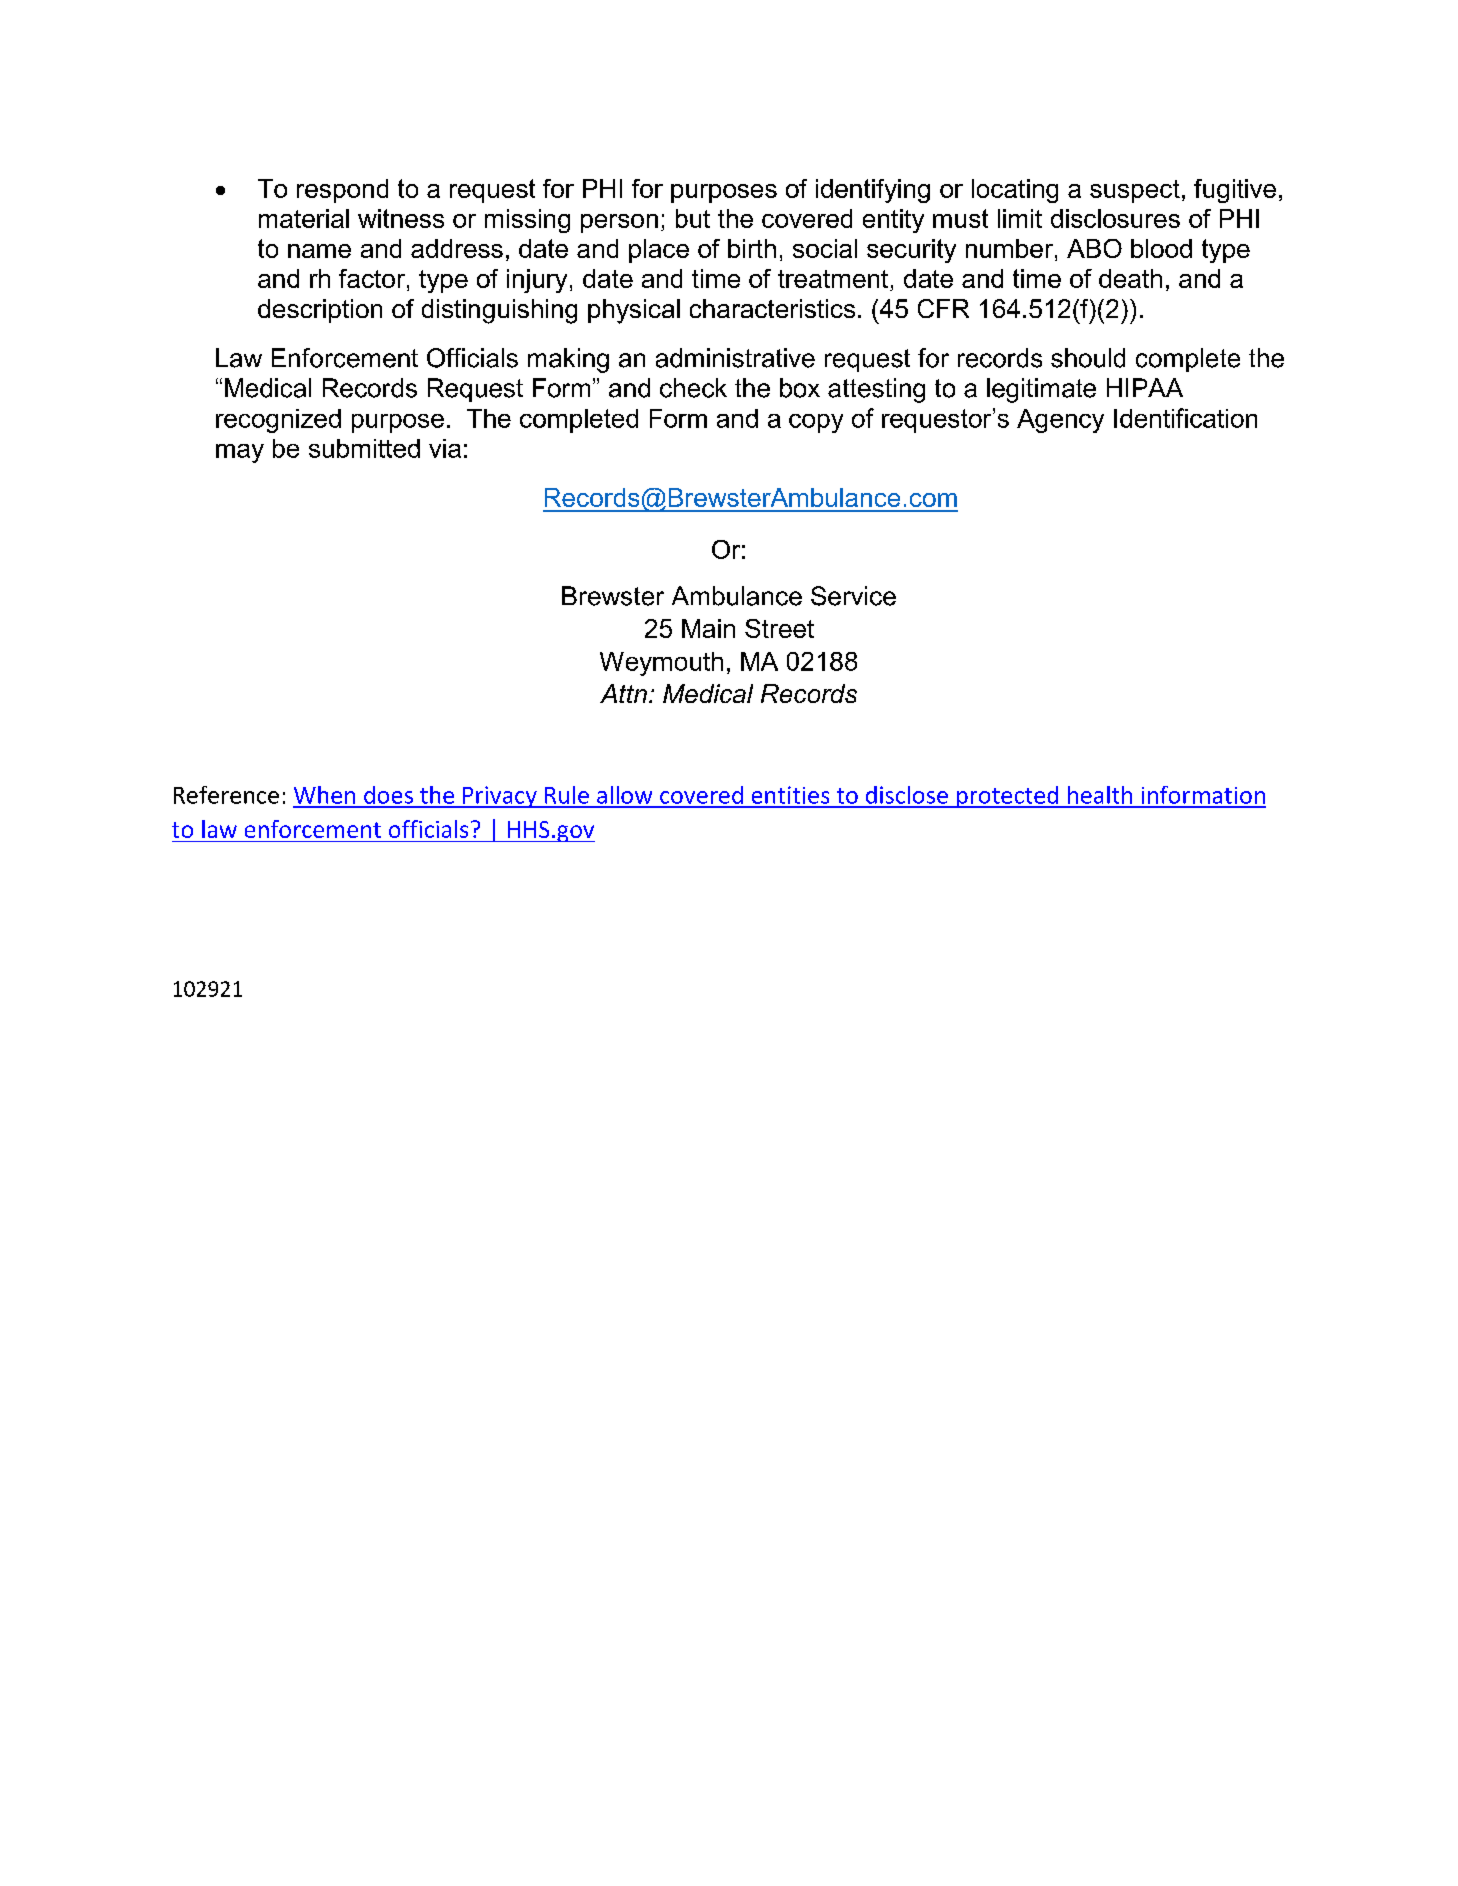  Describe the element at coordinates (1060, 421) in the screenshot. I see `Agency` at that location.
